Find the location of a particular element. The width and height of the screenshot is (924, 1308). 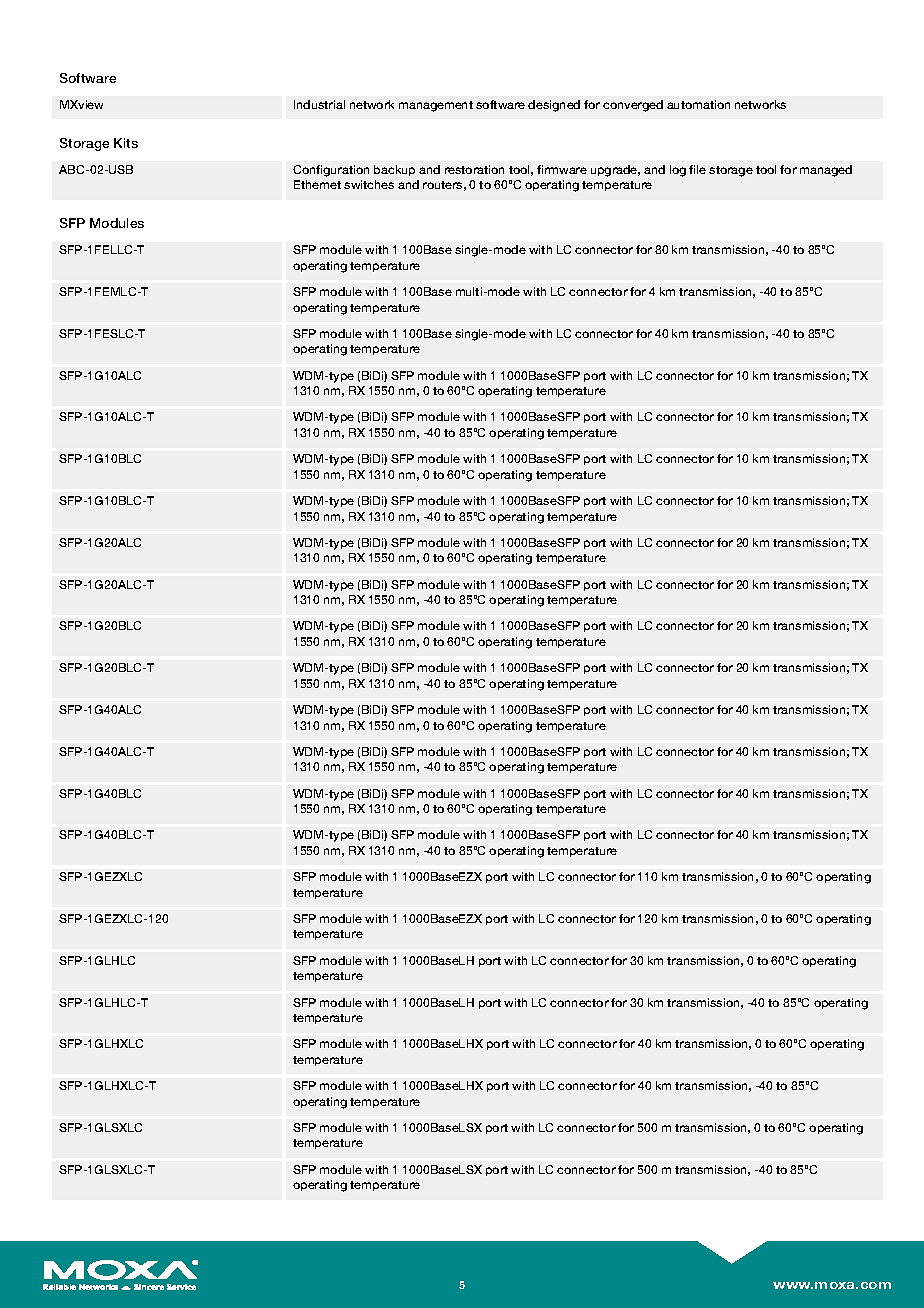

management is located at coordinates (436, 106).
